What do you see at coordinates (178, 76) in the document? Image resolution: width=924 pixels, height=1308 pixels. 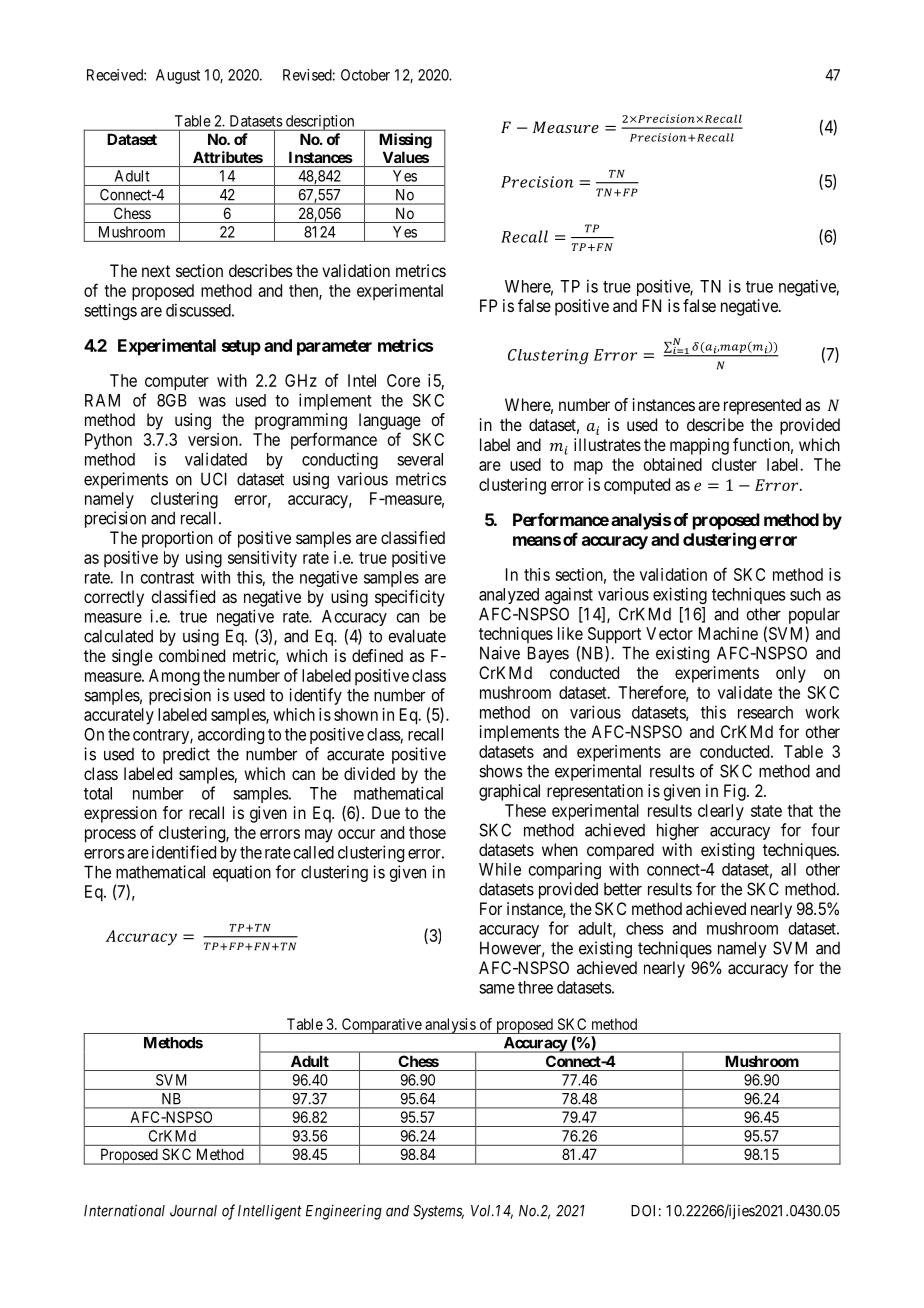 I see `August` at bounding box center [178, 76].
